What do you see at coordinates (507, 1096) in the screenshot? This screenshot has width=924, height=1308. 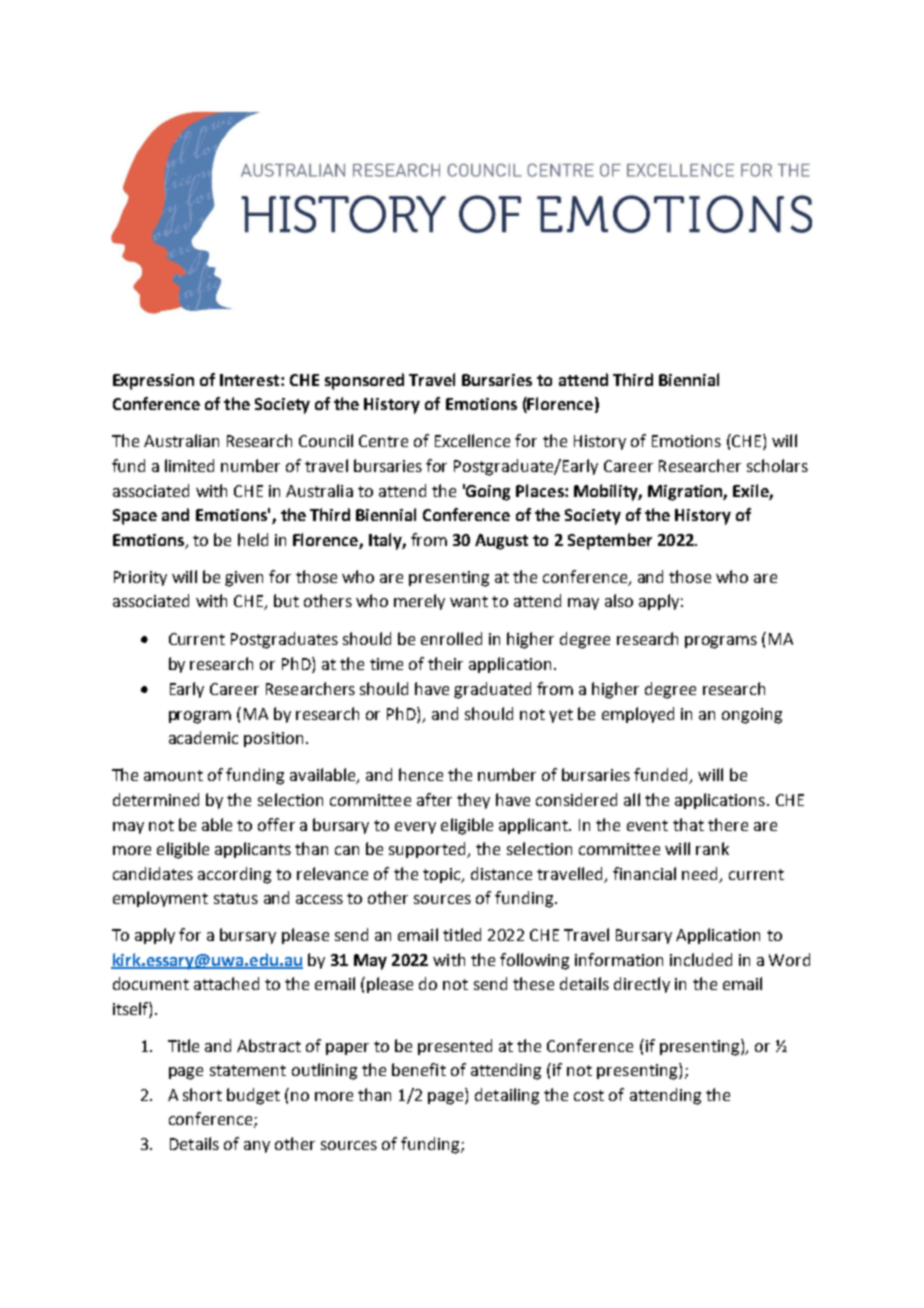 I see `detailing` at bounding box center [507, 1096].
